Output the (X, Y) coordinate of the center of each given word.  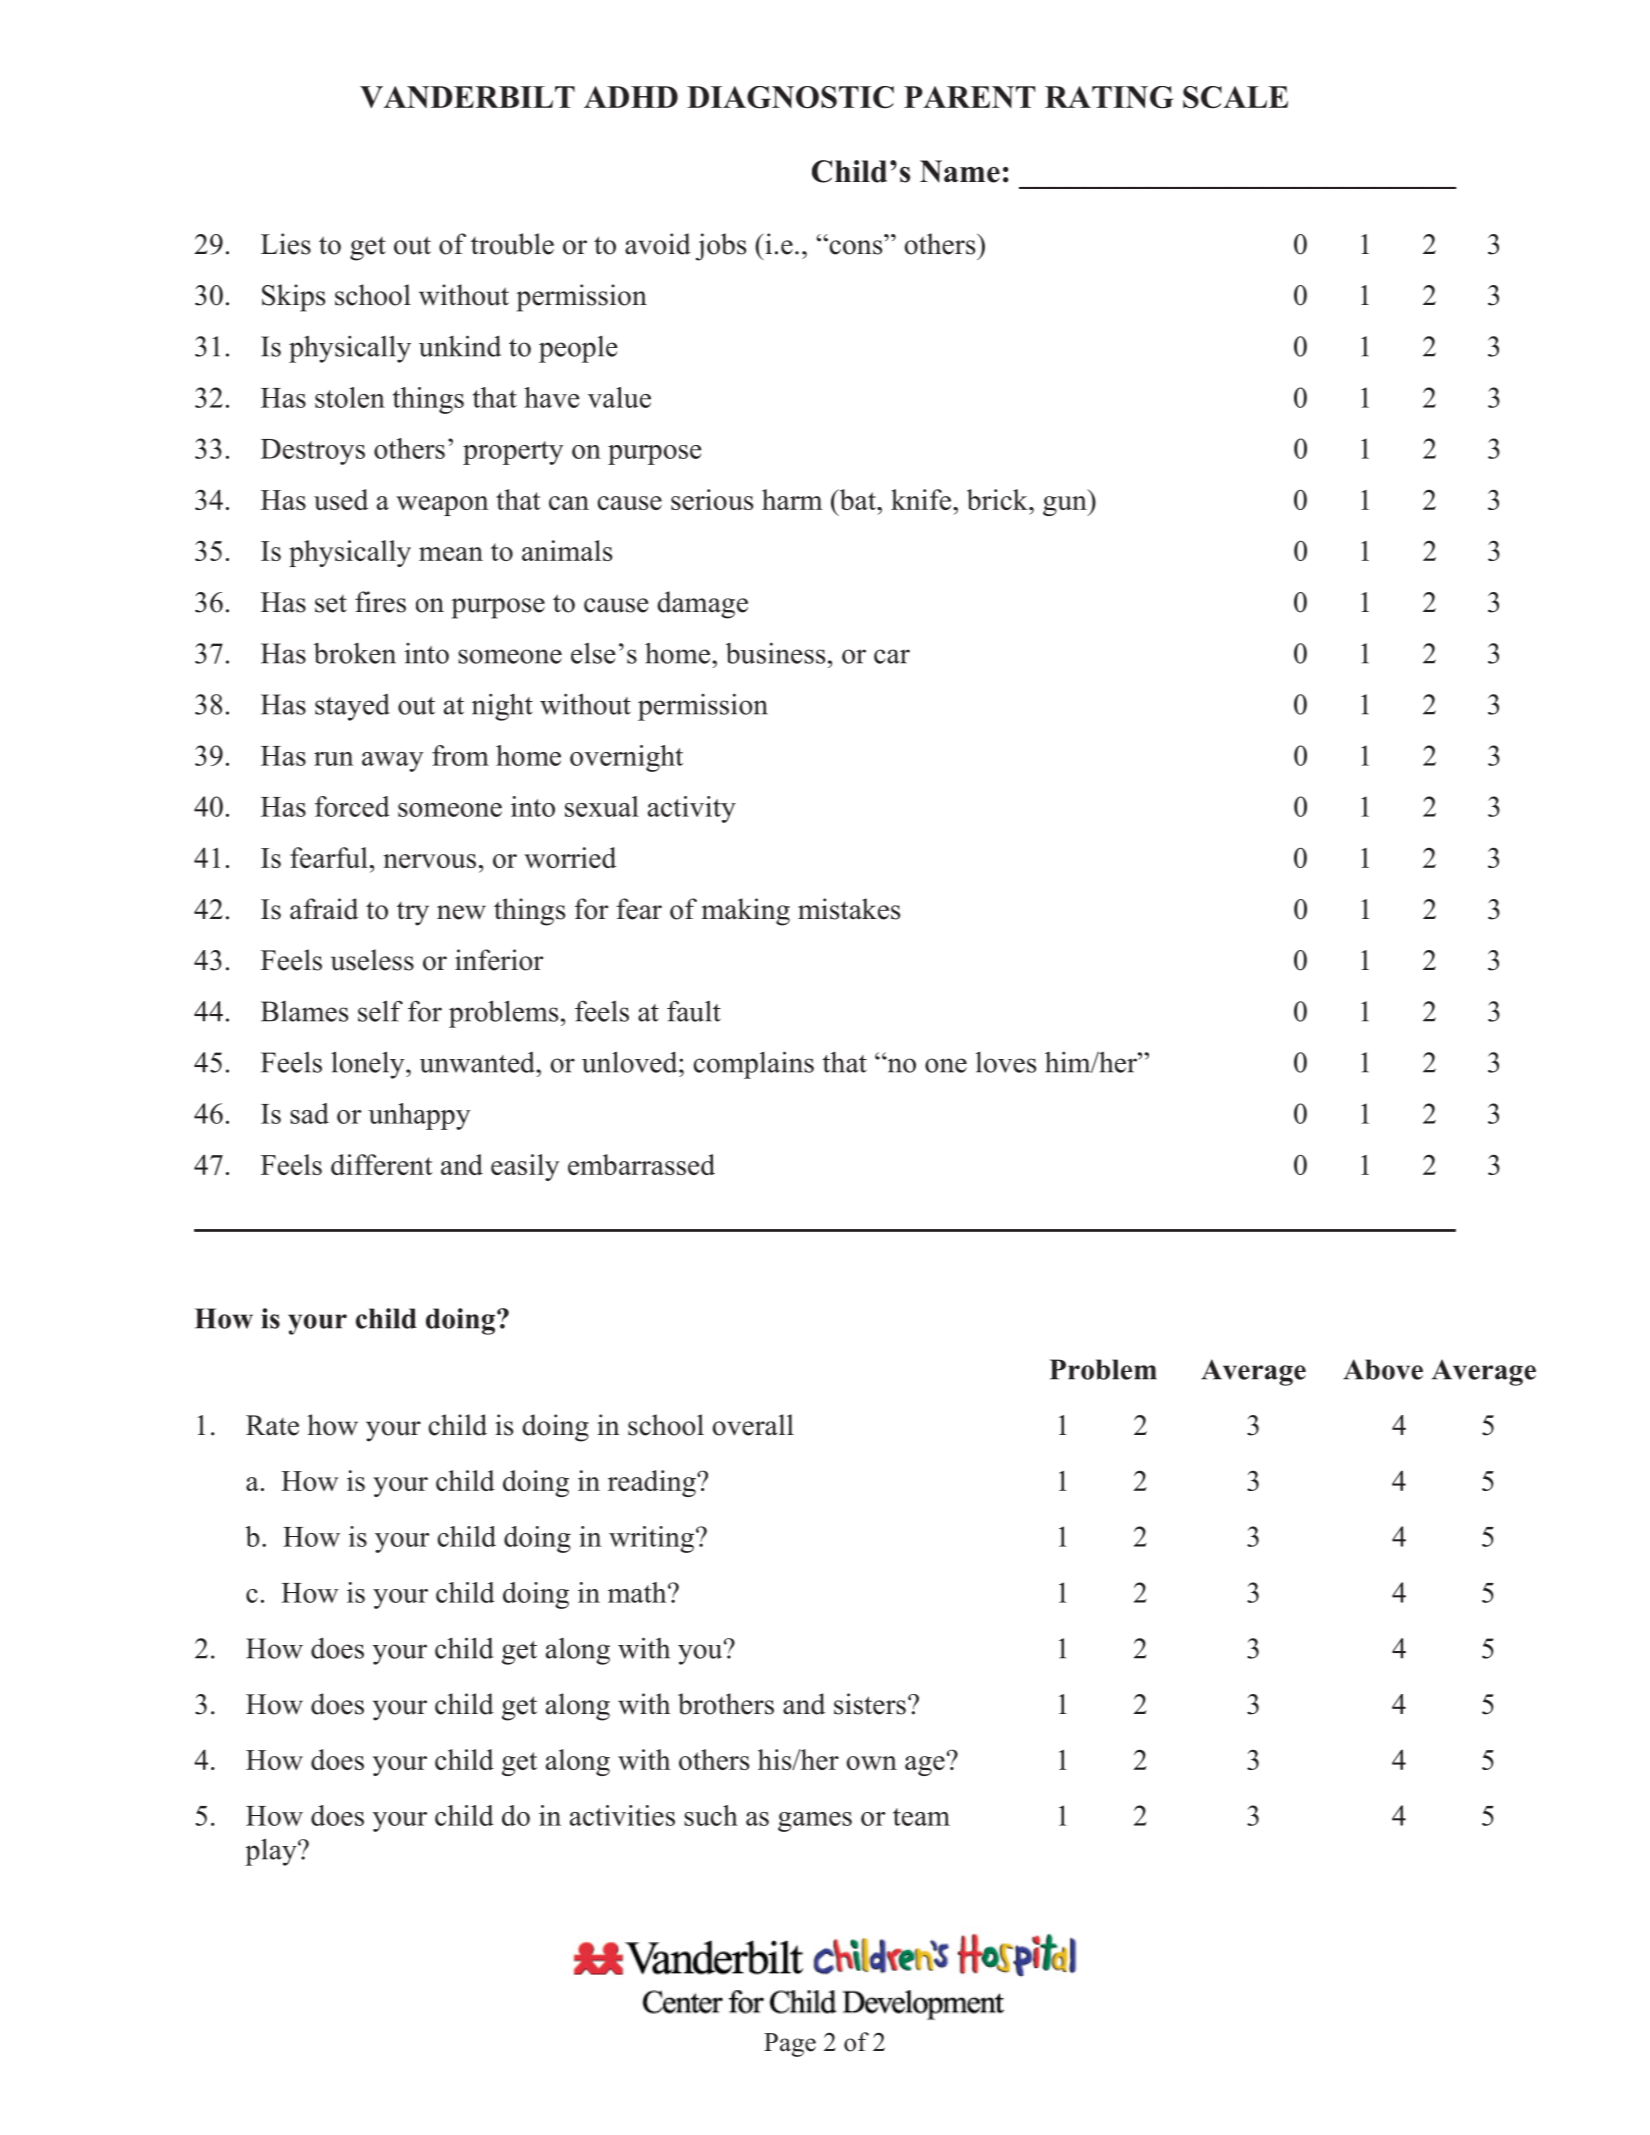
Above (1383, 1369)
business (775, 653)
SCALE (1235, 97)
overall (753, 1425)
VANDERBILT (467, 97)
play (272, 1852)
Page (790, 2045)
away (393, 762)
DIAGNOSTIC (790, 97)
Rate (272, 1425)
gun (1066, 506)
